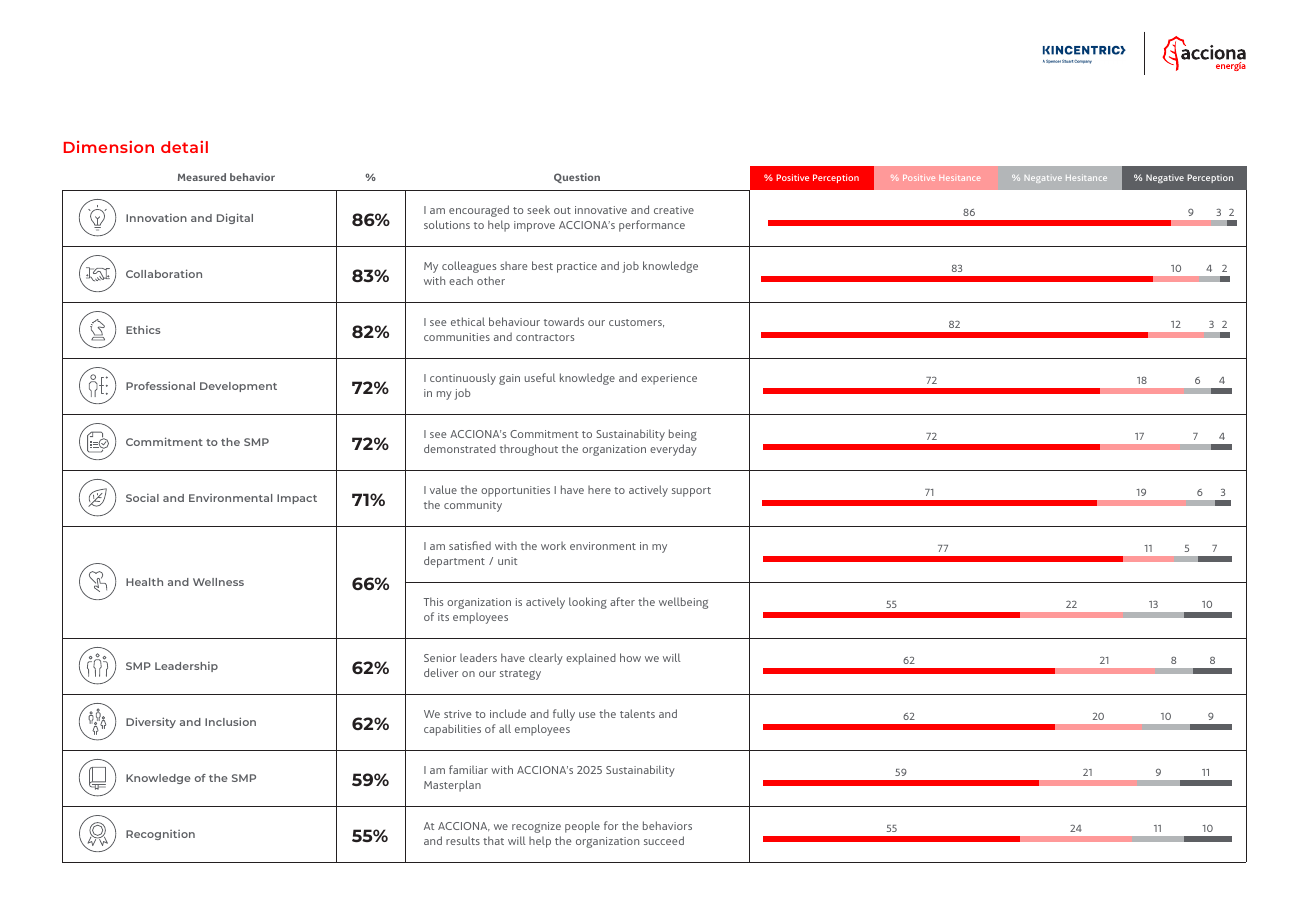  What do you see at coordinates (463, 379) in the screenshot?
I see `continuously` at bounding box center [463, 379].
